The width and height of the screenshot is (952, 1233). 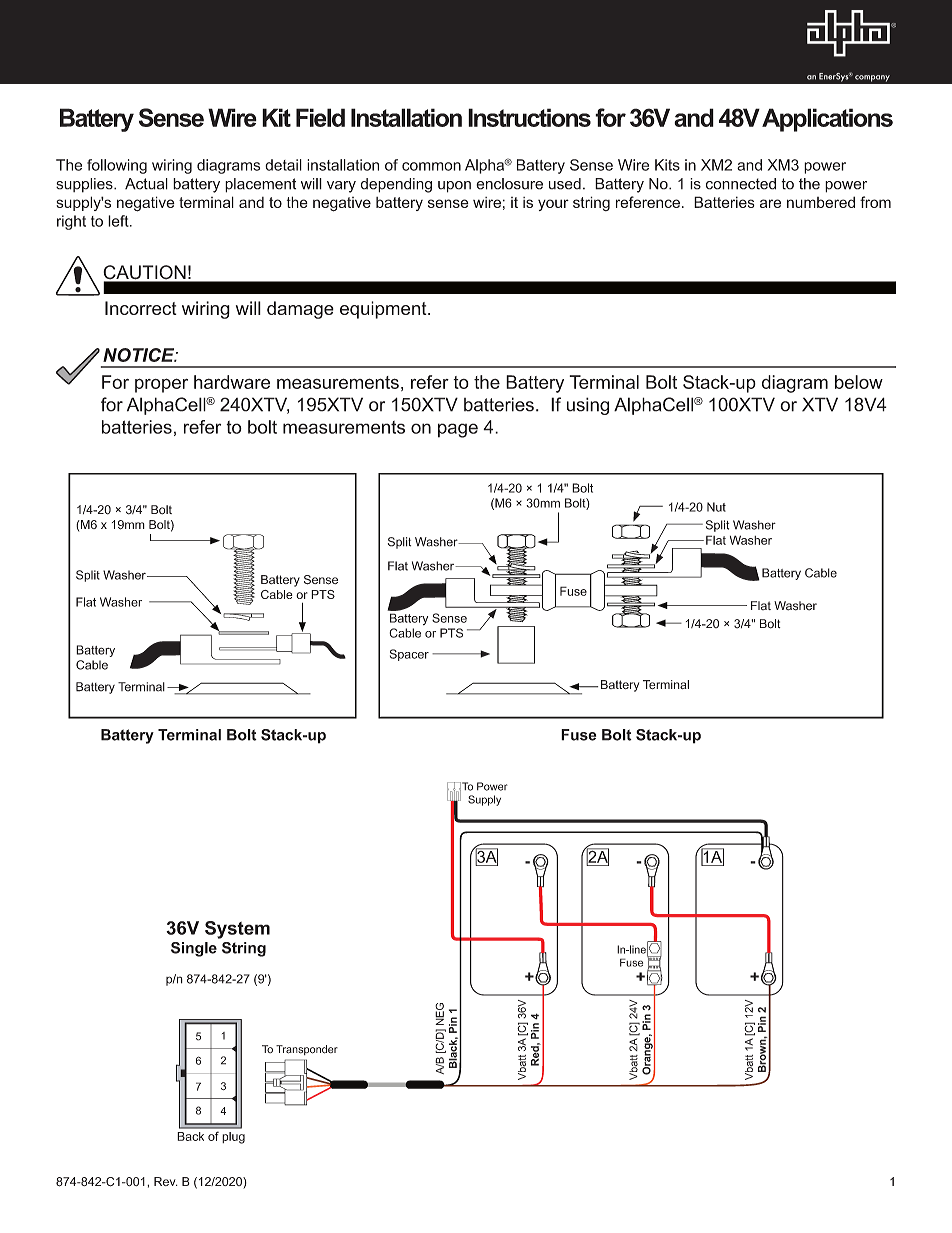 I want to click on Rev, so click(x=166, y=1181).
